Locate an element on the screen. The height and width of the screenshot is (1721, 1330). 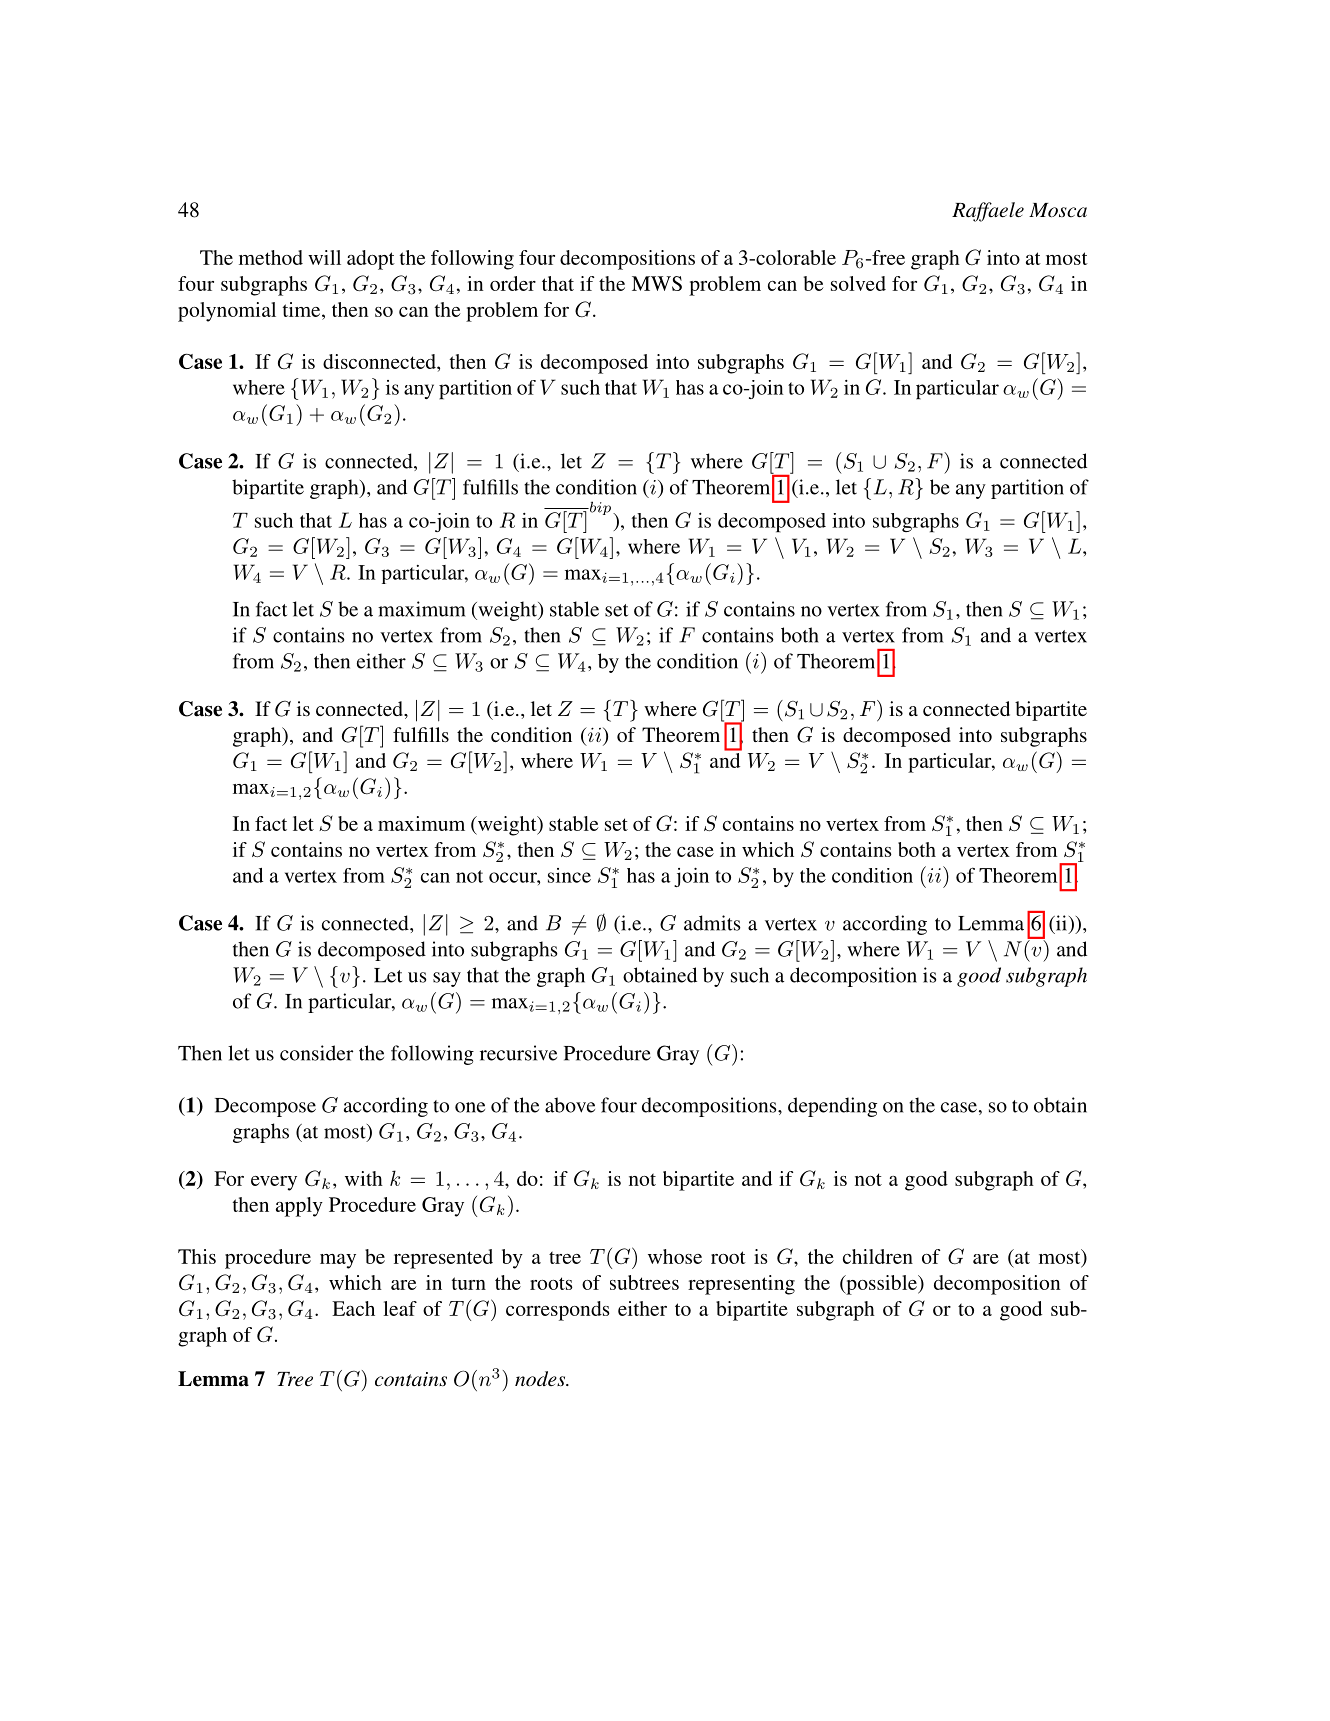
admits is located at coordinates (712, 923).
